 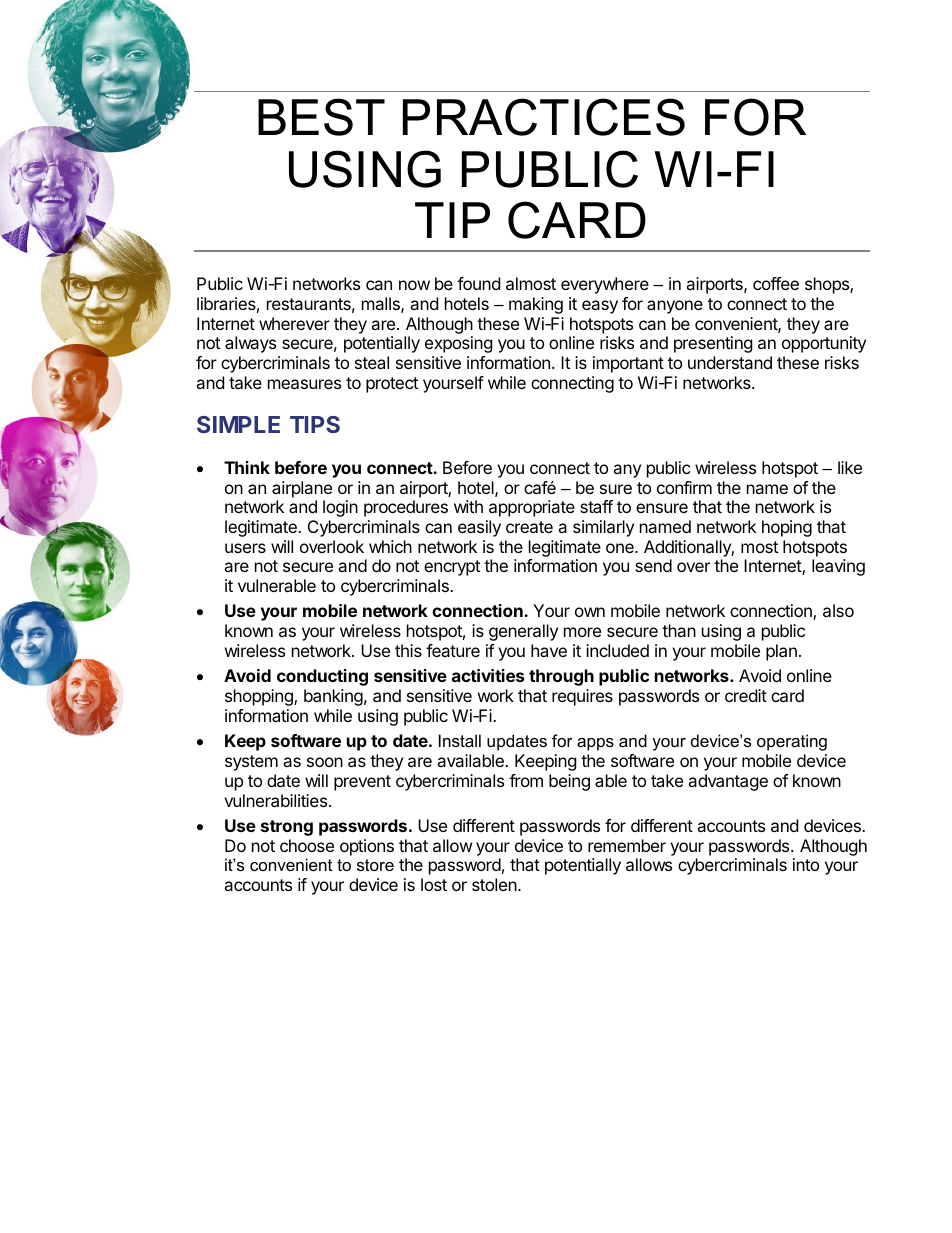 I want to click on into, so click(x=806, y=864).
